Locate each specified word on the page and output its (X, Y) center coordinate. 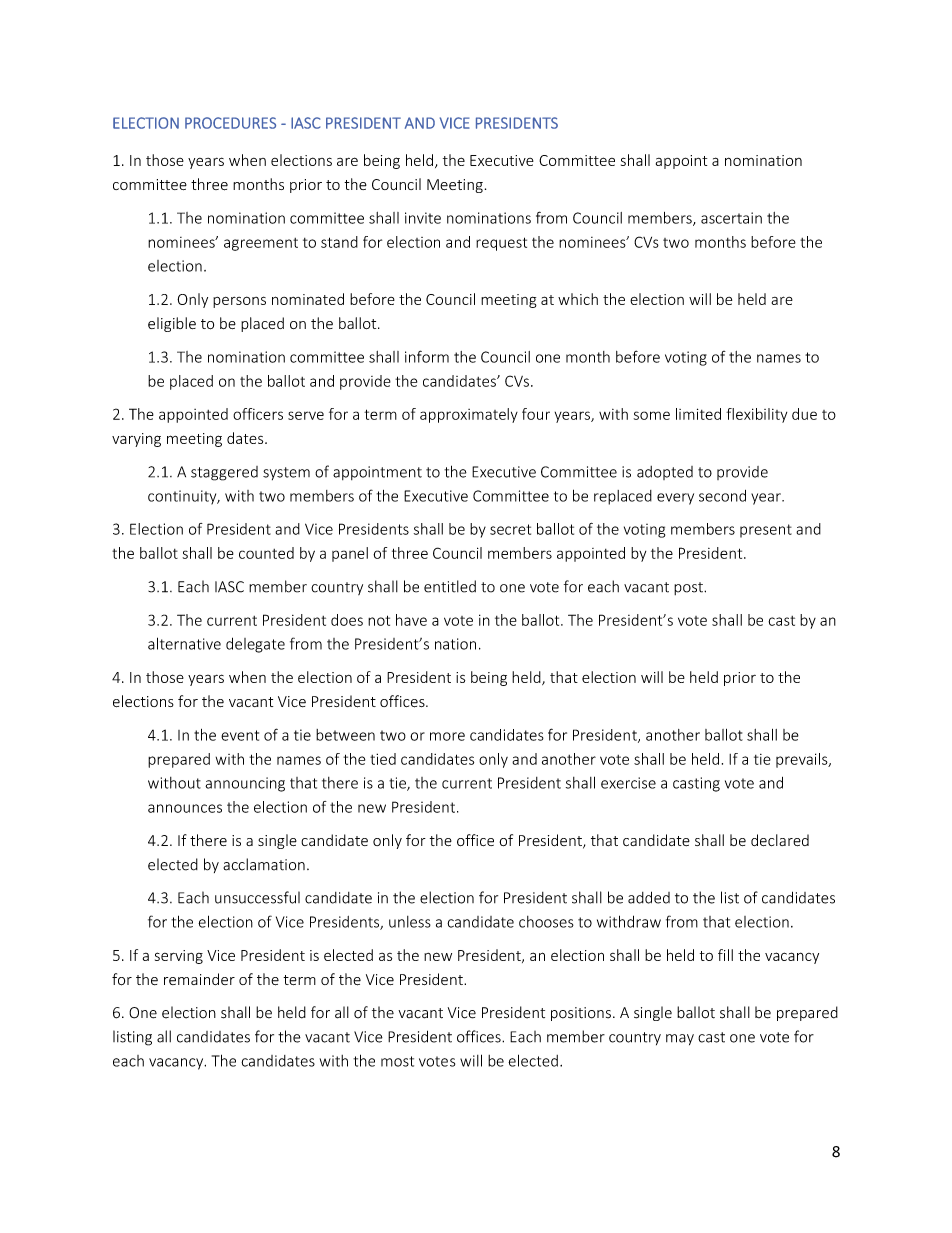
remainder (199, 979)
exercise (628, 783)
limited (698, 414)
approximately (469, 415)
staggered (224, 473)
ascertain (731, 218)
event (240, 735)
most (397, 1061)
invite (423, 218)
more (447, 736)
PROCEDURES (230, 123)
